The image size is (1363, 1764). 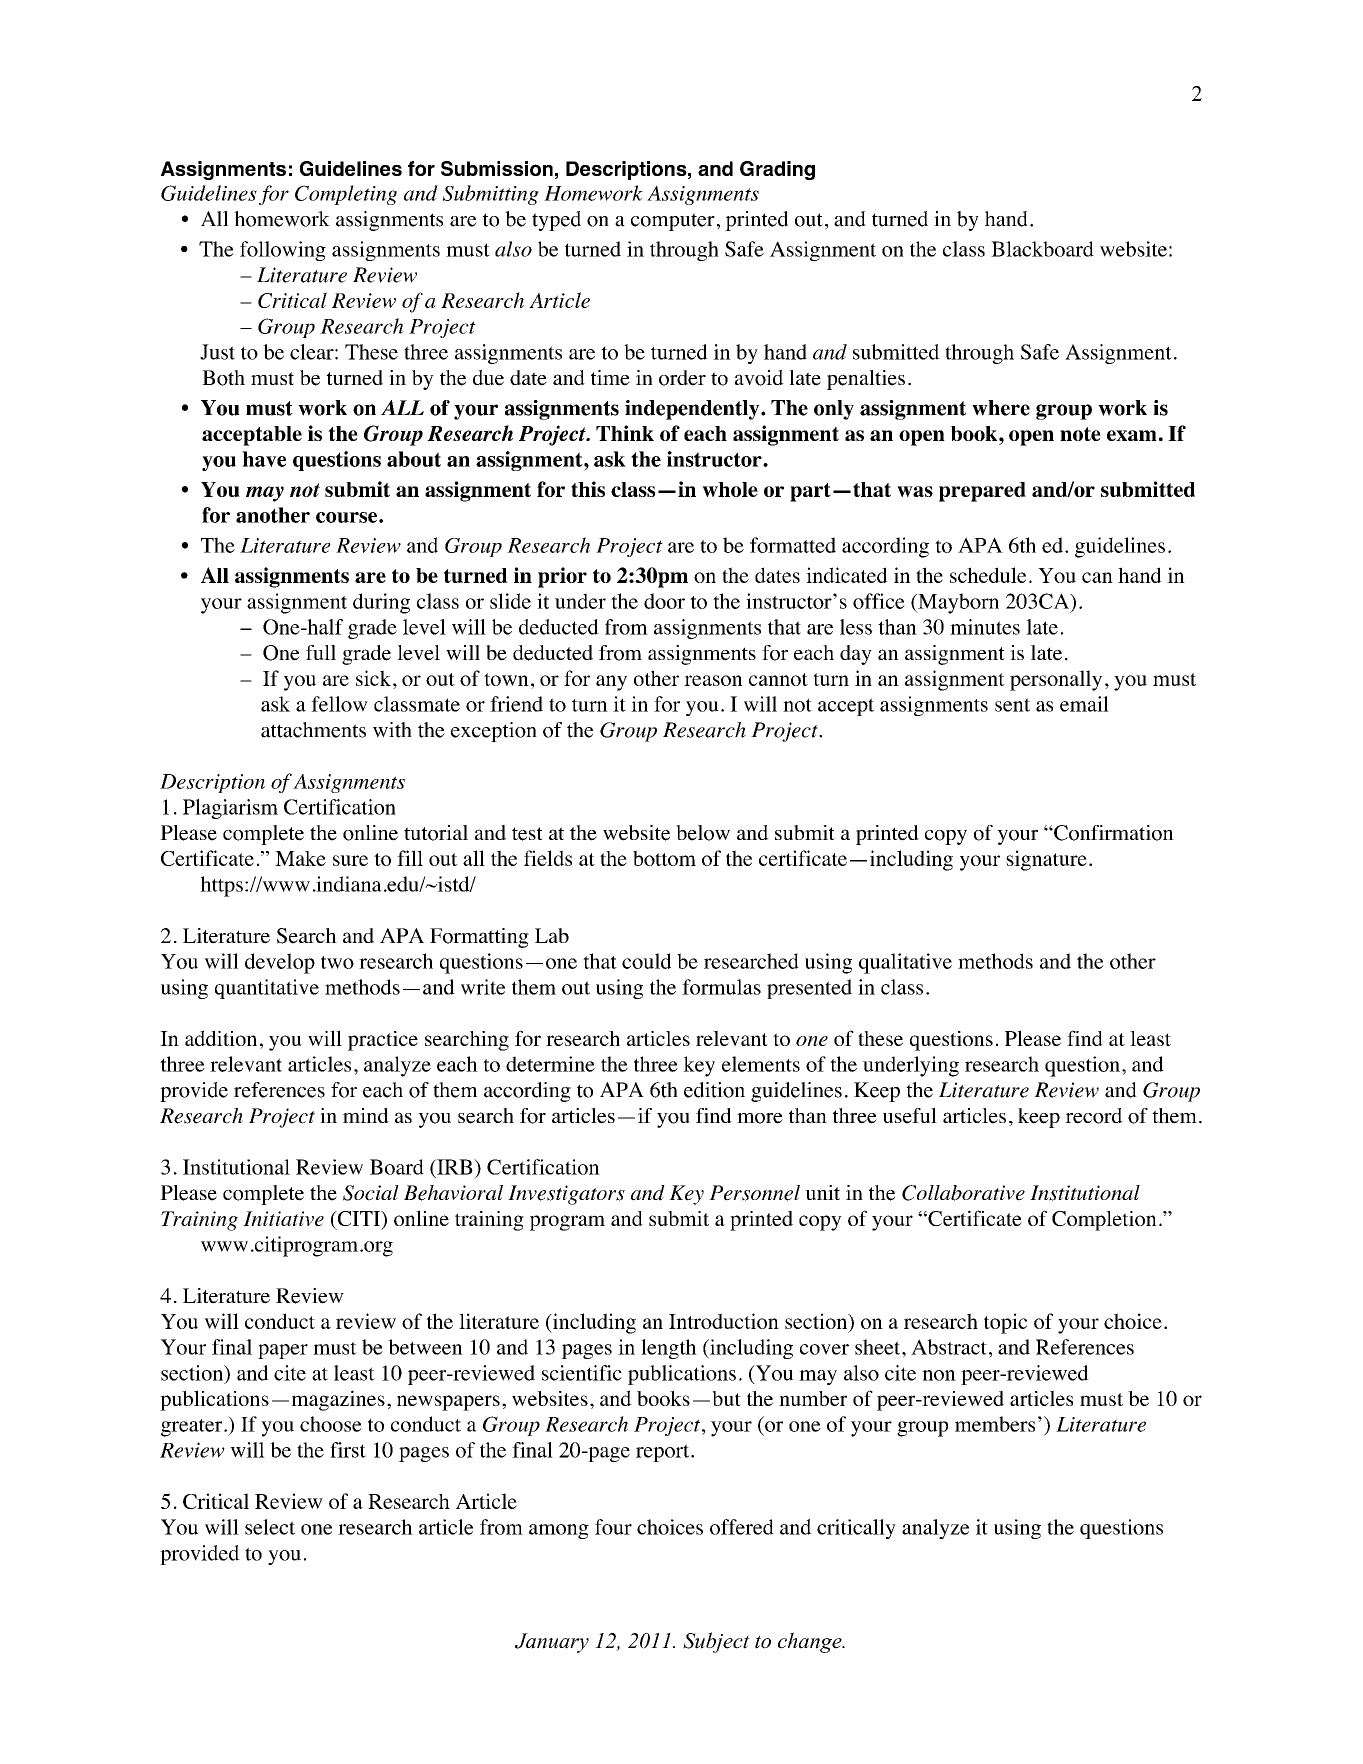 What do you see at coordinates (777, 170) in the image?
I see `Grading` at bounding box center [777, 170].
